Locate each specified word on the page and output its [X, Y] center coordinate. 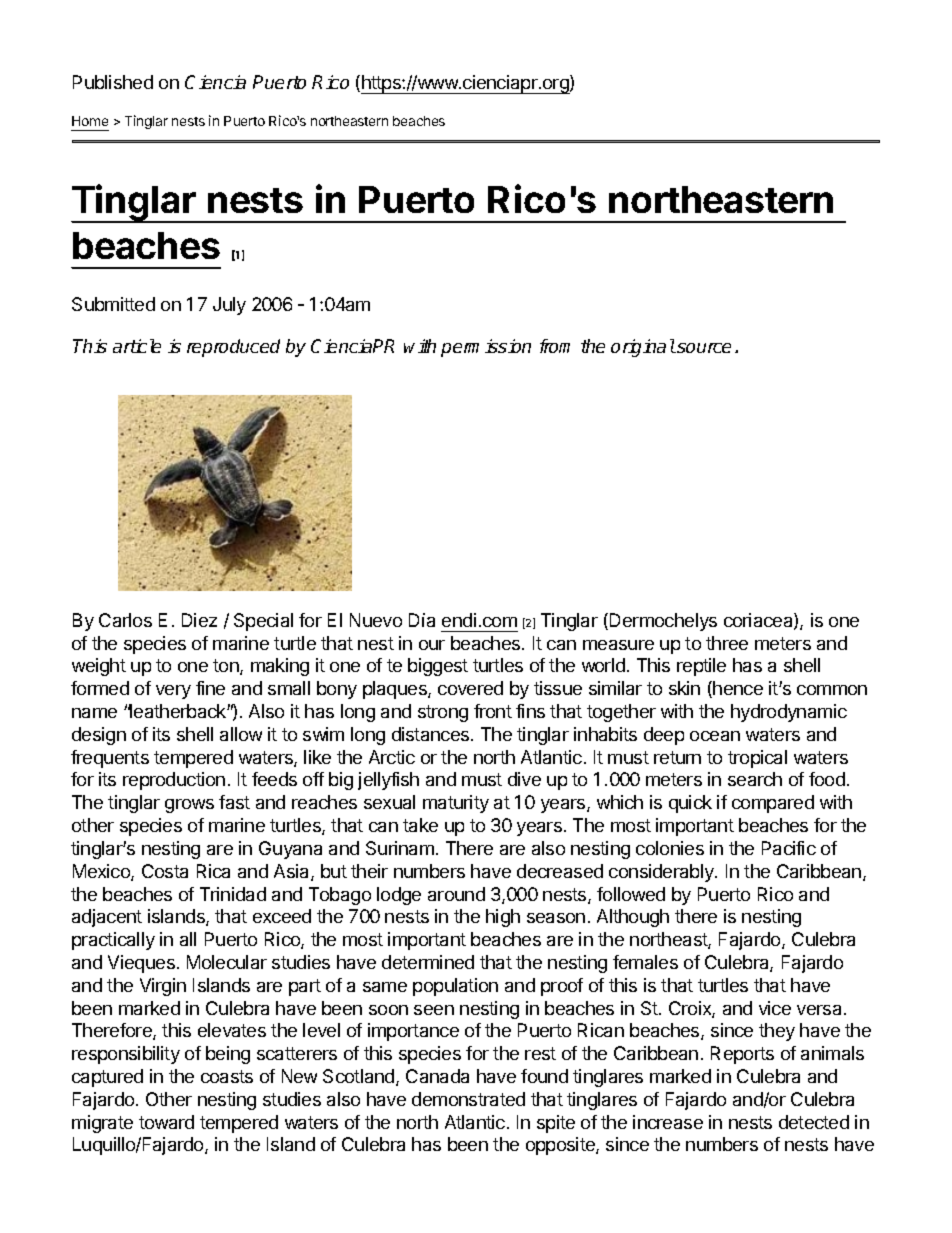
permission [486, 348]
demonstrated [468, 1099]
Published [113, 82]
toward [166, 1122]
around [456, 894]
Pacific [789, 848]
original [643, 348]
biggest [438, 667]
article [137, 346]
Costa [165, 871]
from [555, 346]
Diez [199, 620]
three [727, 643]
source [703, 348]
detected [814, 1122]
